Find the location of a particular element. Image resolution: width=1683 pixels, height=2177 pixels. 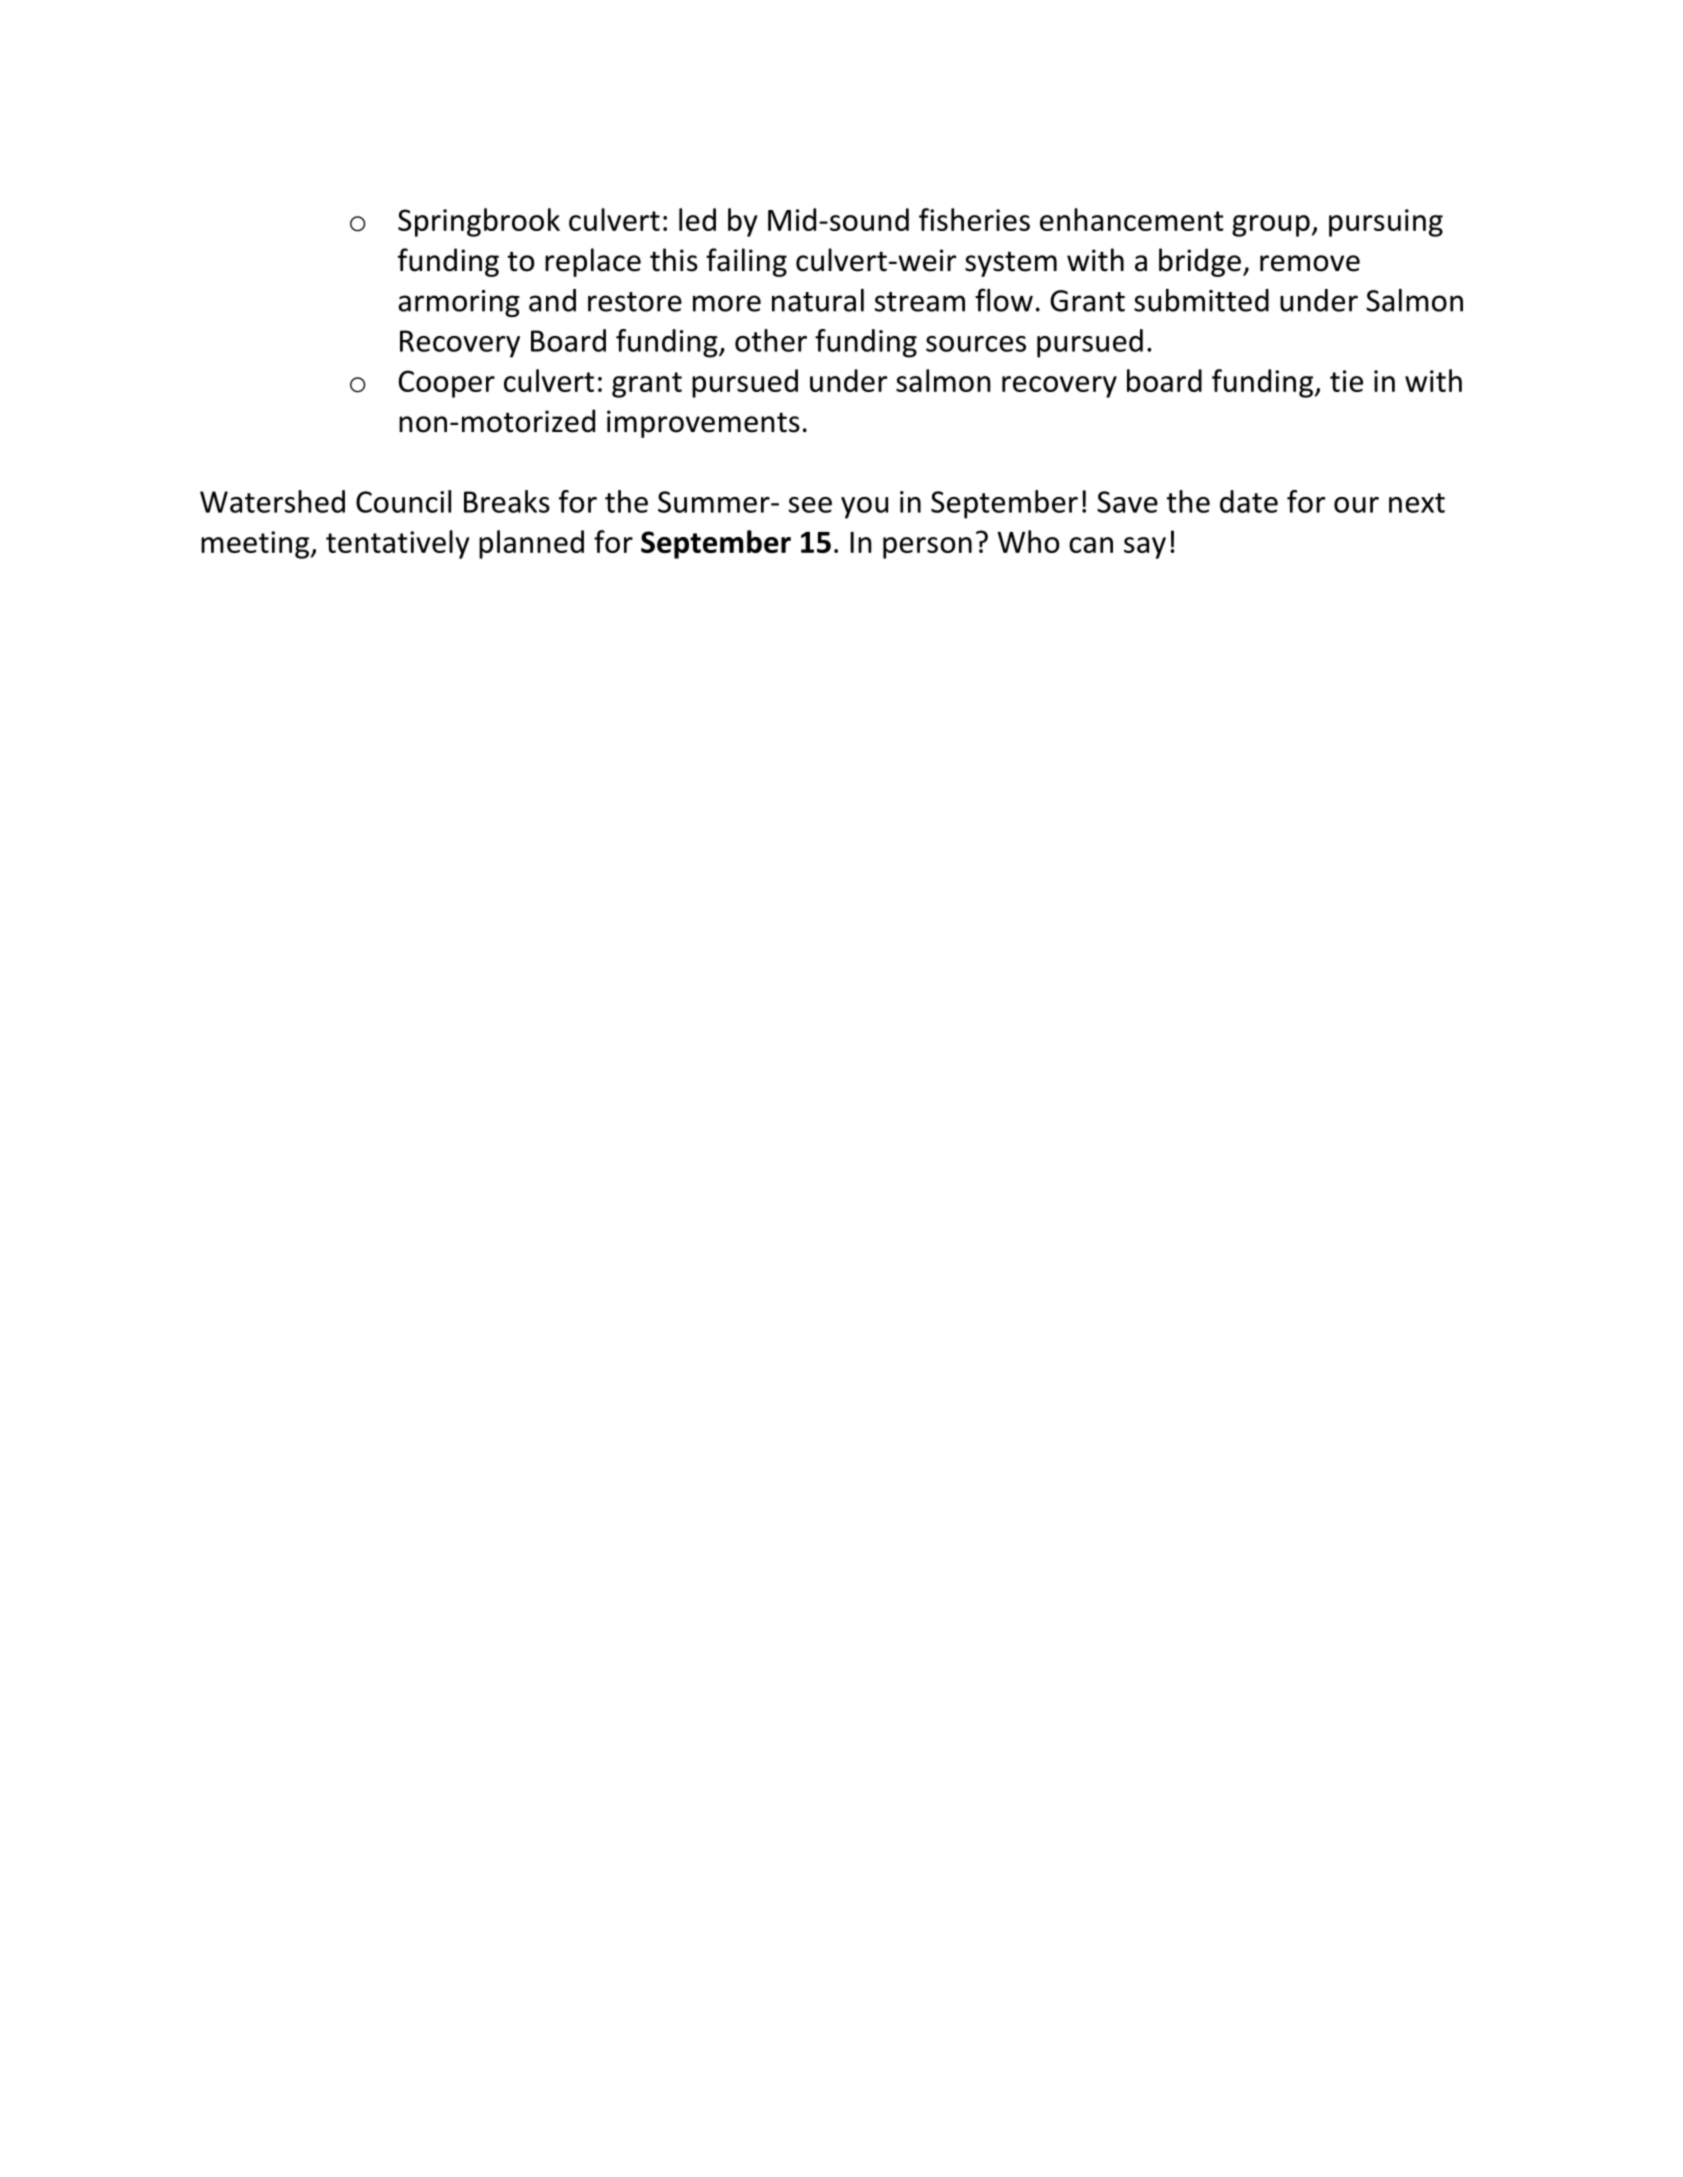

say is located at coordinates (1145, 548).
